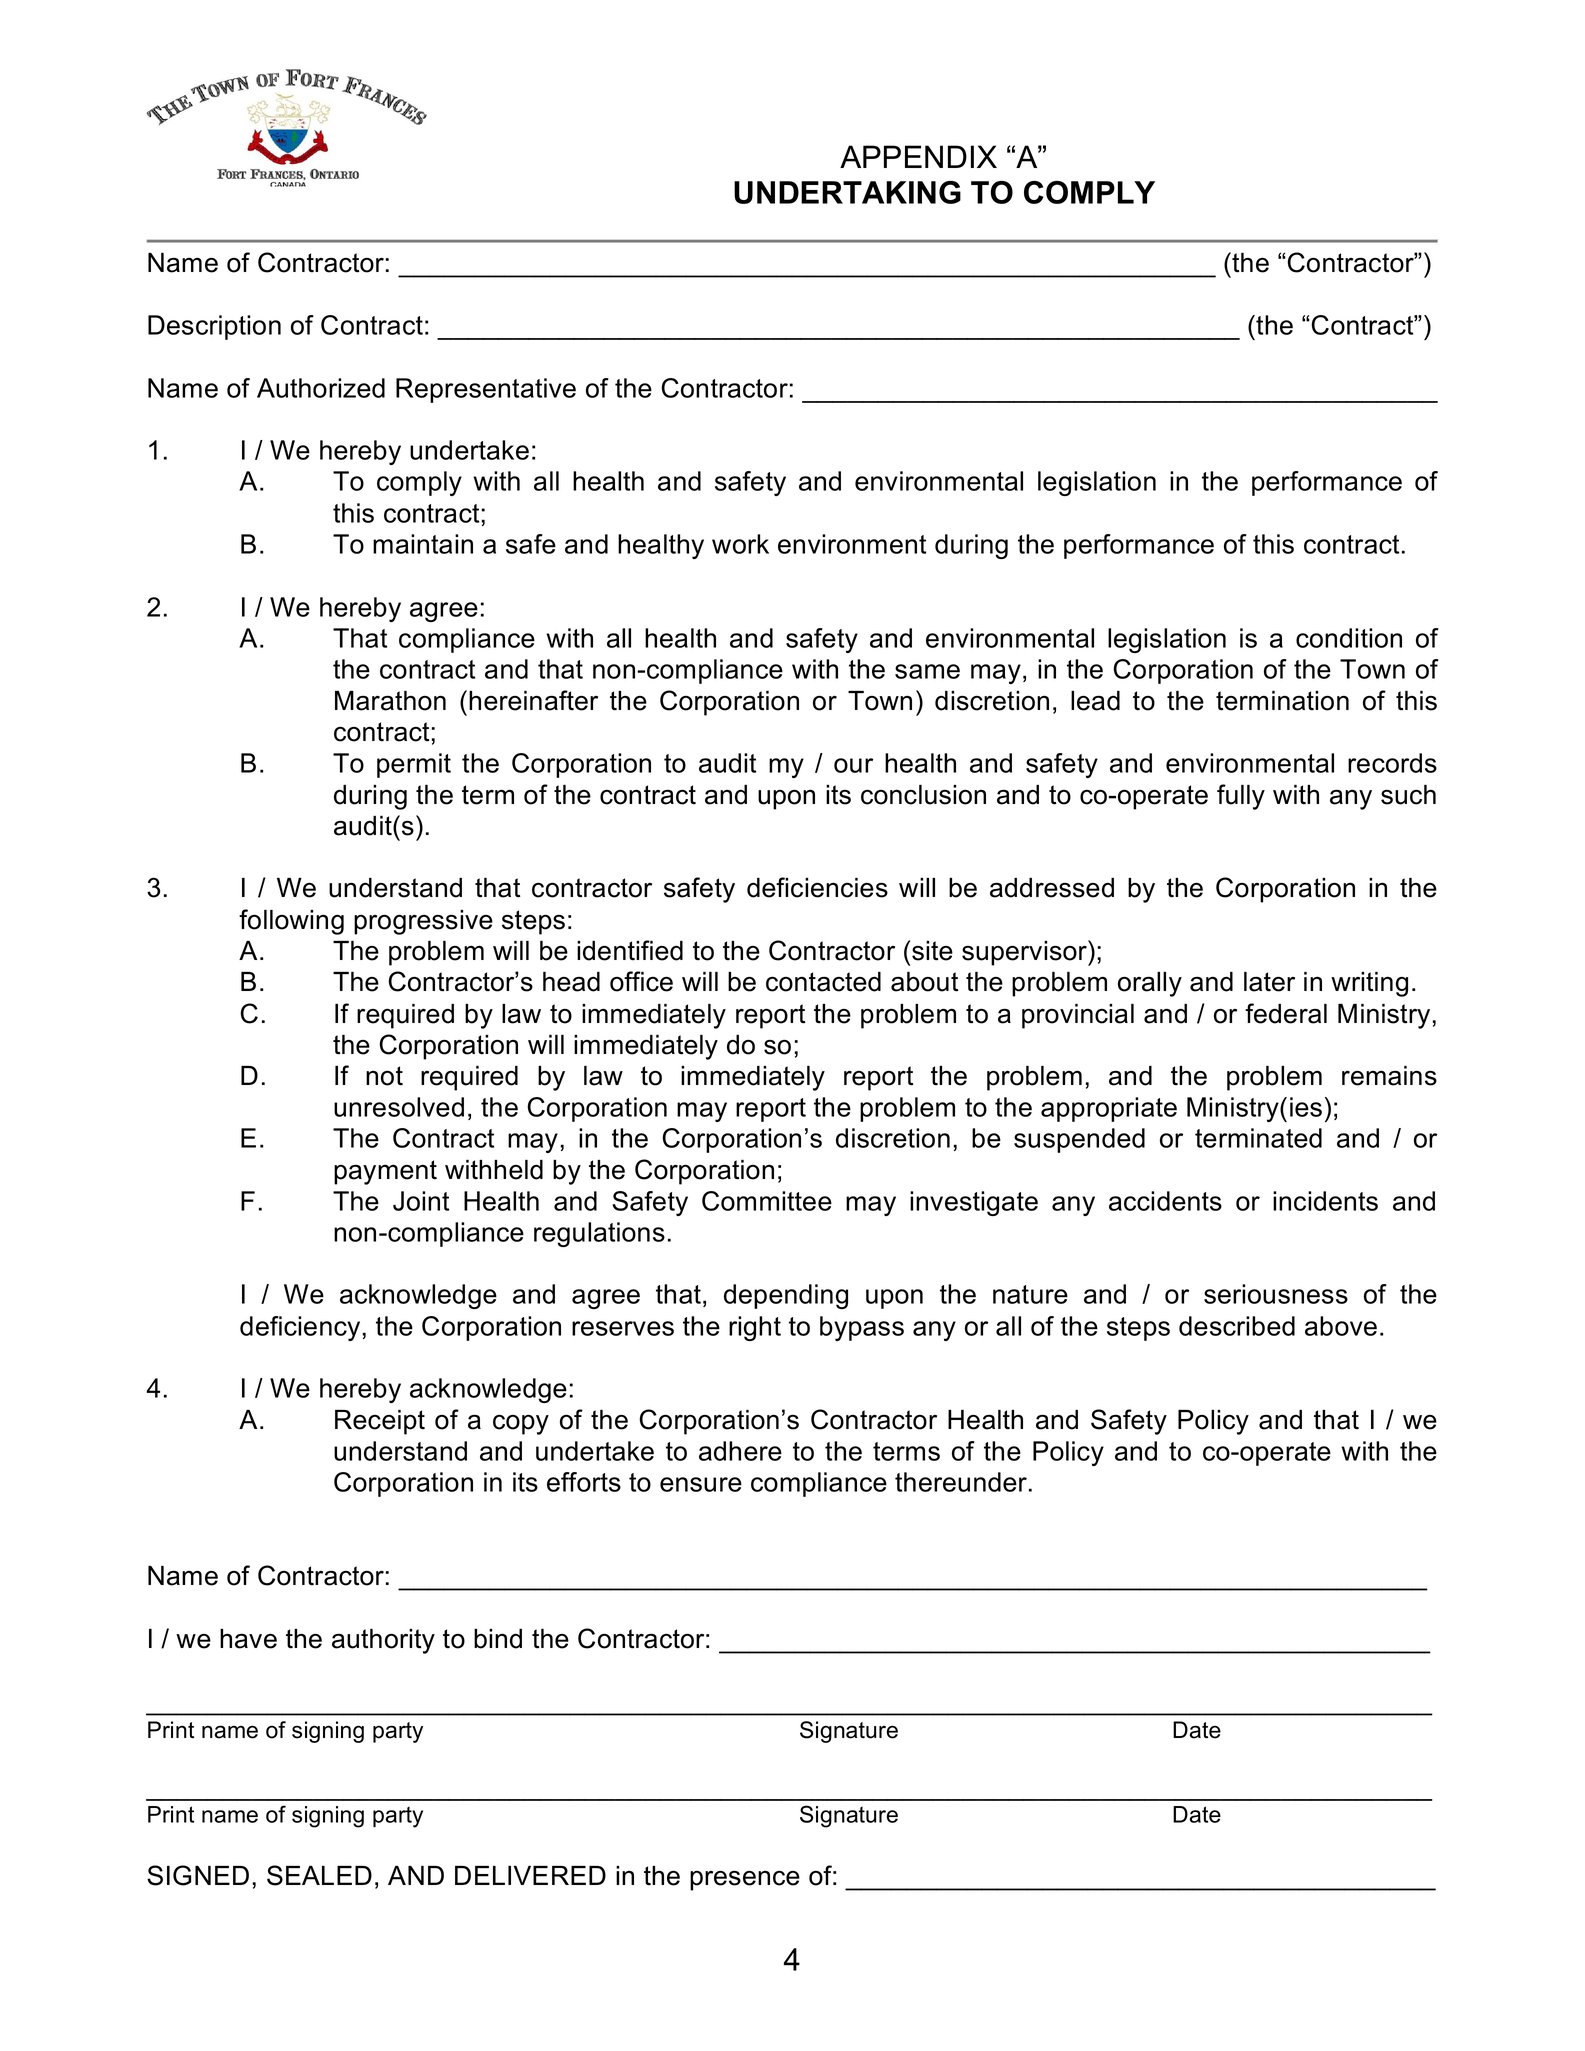 The image size is (1585, 2051). Describe the element at coordinates (380, 1422) in the page. I see `Receipt` at that location.
